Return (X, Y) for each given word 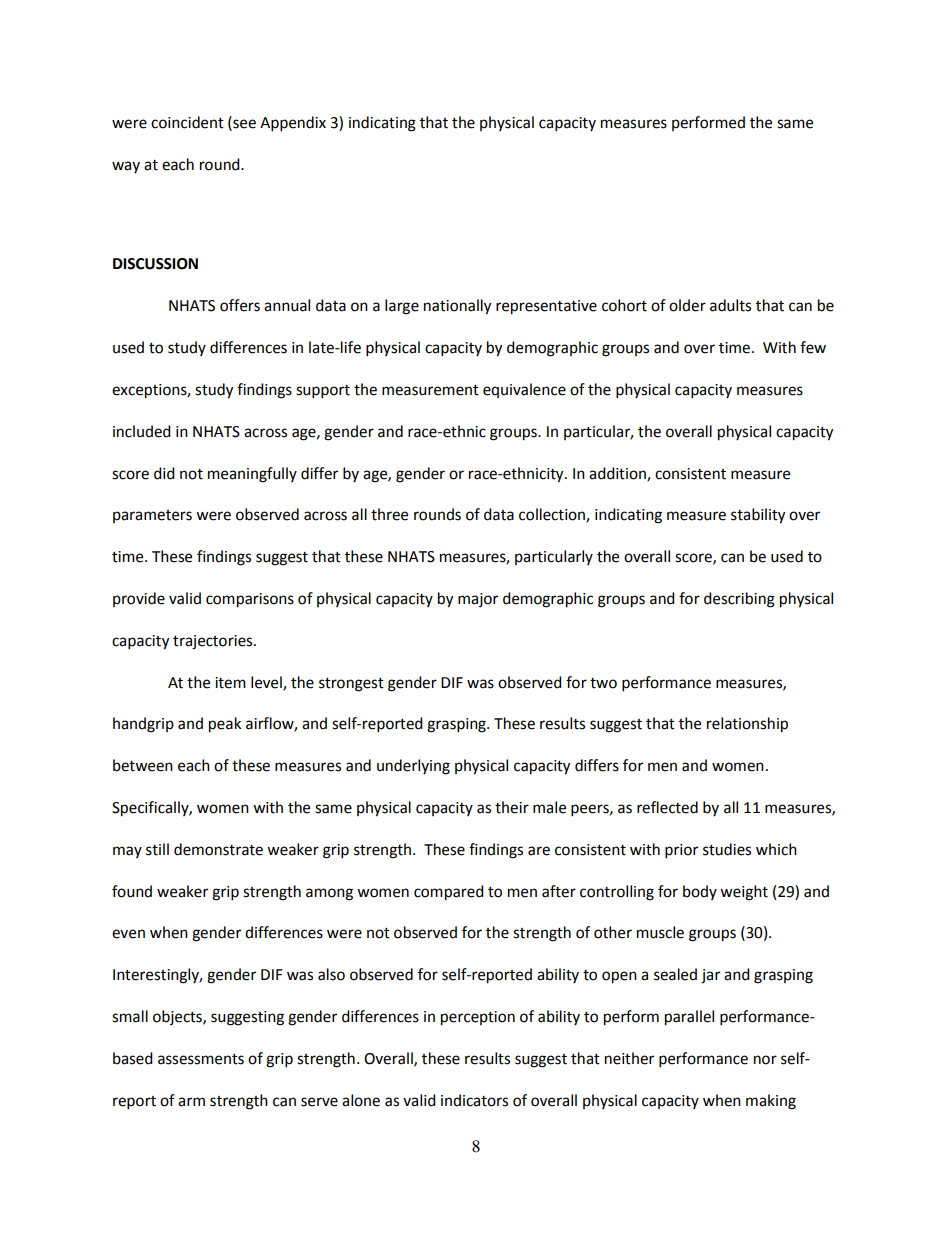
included (142, 431)
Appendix (293, 124)
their (512, 807)
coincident (187, 122)
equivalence (524, 390)
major (478, 600)
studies (727, 849)
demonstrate (218, 849)
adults (730, 305)
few (813, 347)
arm (191, 1102)
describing (739, 600)
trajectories (214, 642)
